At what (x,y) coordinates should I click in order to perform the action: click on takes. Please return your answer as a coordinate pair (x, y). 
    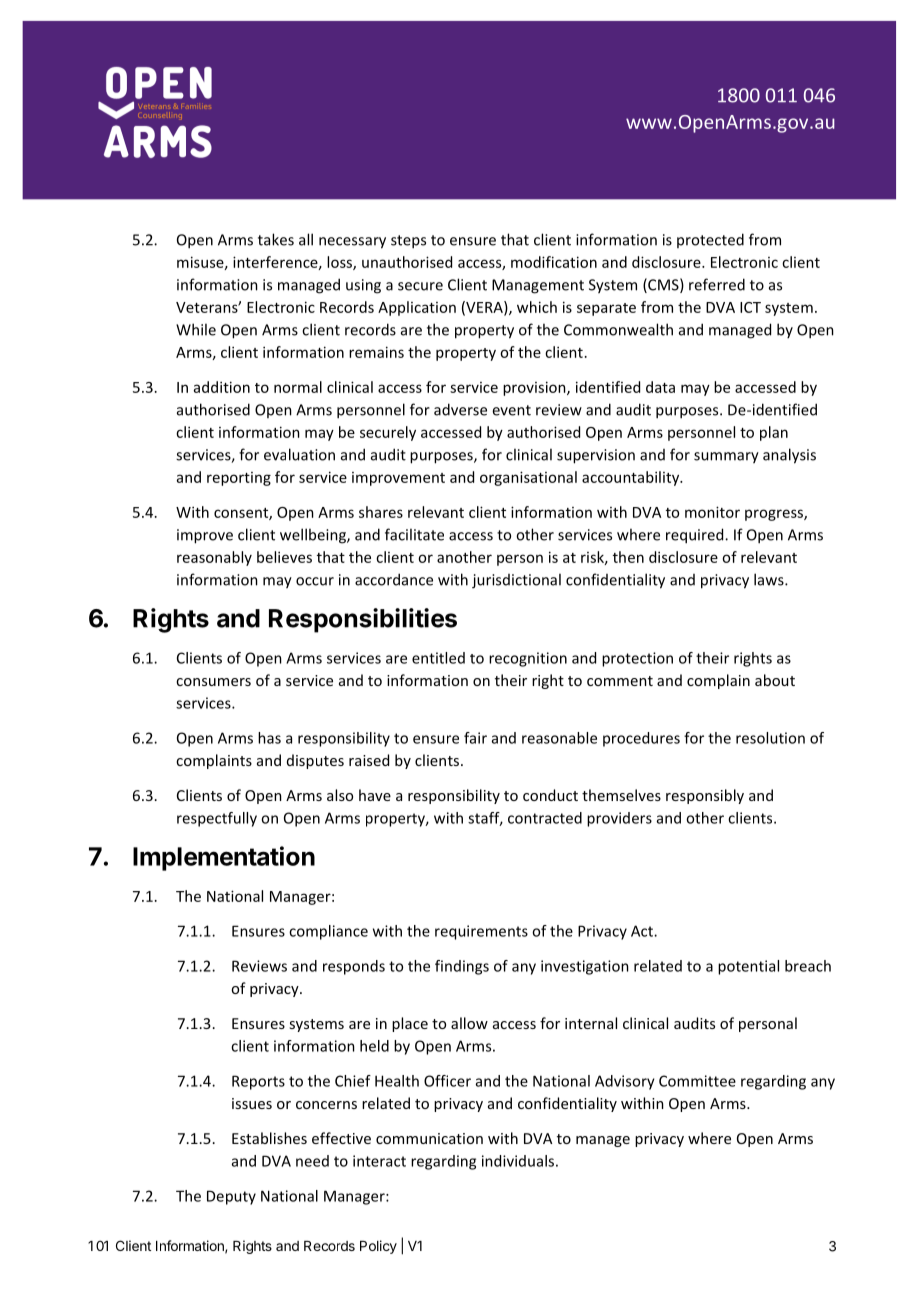
    Looking at the image, I should click on (276, 239).
